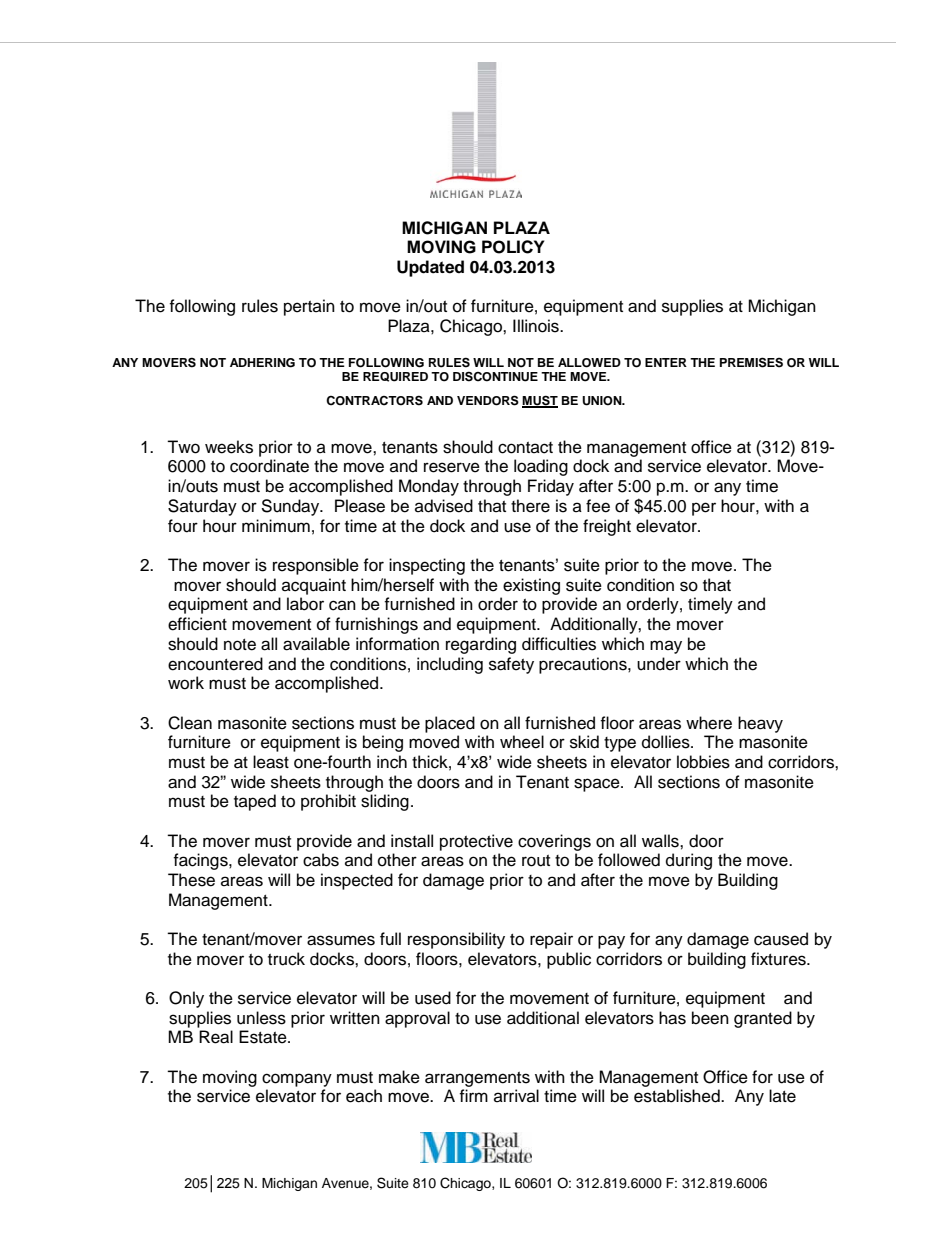 This image has height=1233, width=952. What do you see at coordinates (201, 861) in the image?
I see `facings` at bounding box center [201, 861].
